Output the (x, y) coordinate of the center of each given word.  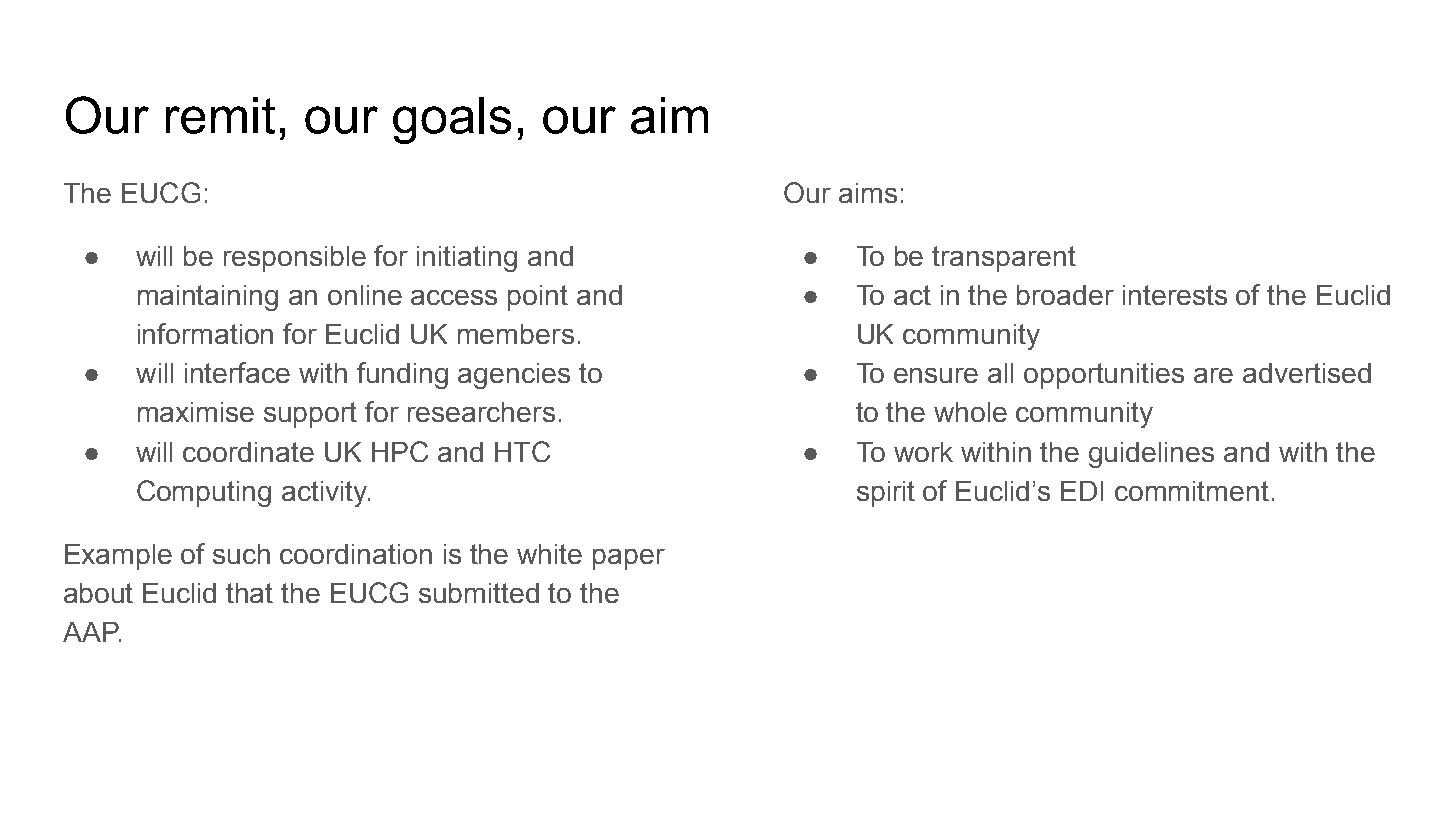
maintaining (208, 298)
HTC (522, 451)
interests (1175, 295)
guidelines (1151, 455)
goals (452, 120)
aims (868, 193)
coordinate (248, 452)
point (538, 298)
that (249, 593)
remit (220, 115)
